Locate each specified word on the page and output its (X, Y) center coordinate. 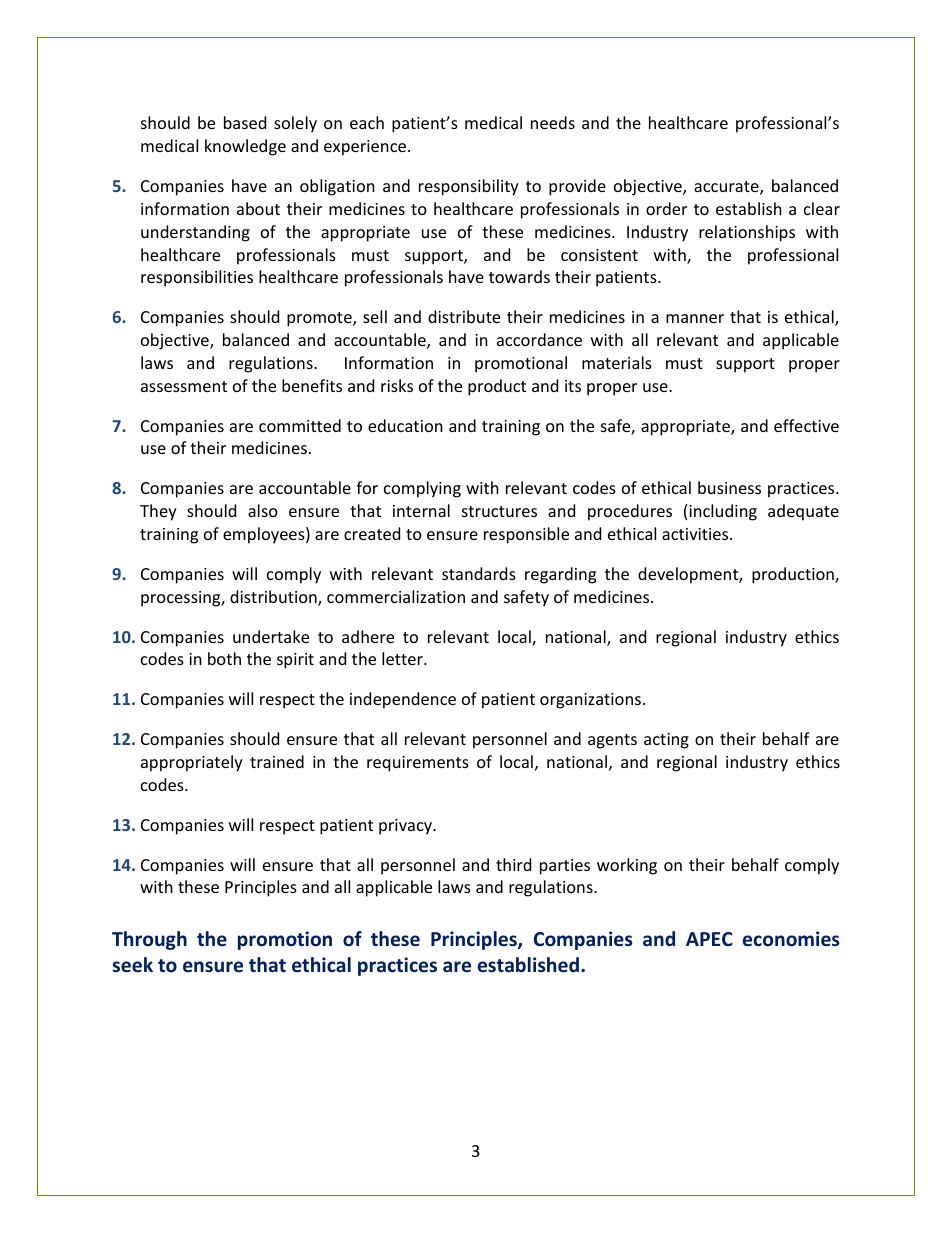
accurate (727, 188)
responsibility (469, 187)
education (405, 425)
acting (666, 741)
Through (149, 940)
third (513, 864)
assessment (184, 386)
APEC (709, 939)
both (224, 658)
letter (403, 658)
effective (806, 425)
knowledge (245, 147)
